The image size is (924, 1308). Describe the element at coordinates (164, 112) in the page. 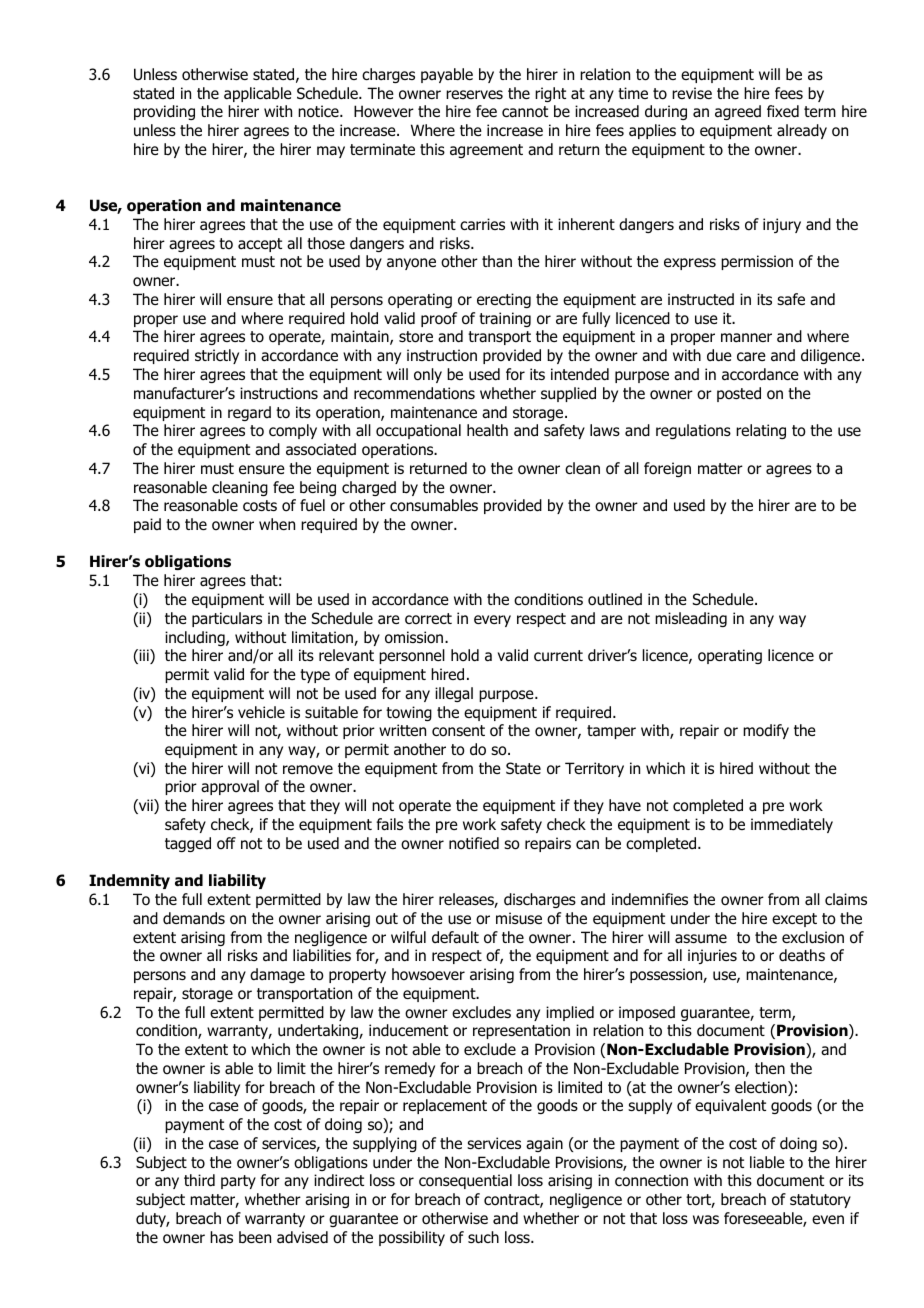

I see `providing` at that location.
